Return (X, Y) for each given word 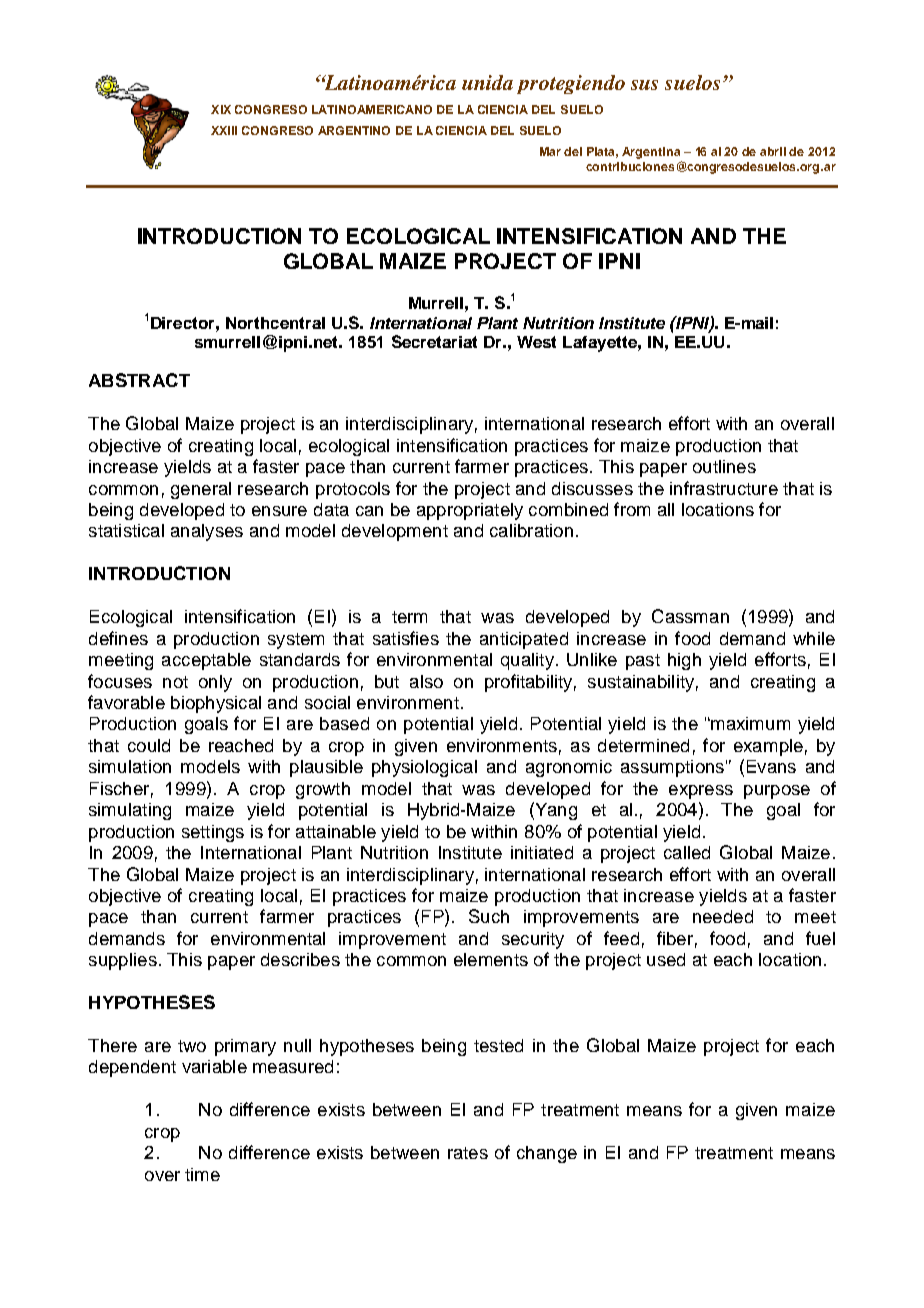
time (202, 1174)
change (547, 1154)
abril (773, 151)
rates (468, 1153)
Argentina (652, 154)
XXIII (224, 130)
